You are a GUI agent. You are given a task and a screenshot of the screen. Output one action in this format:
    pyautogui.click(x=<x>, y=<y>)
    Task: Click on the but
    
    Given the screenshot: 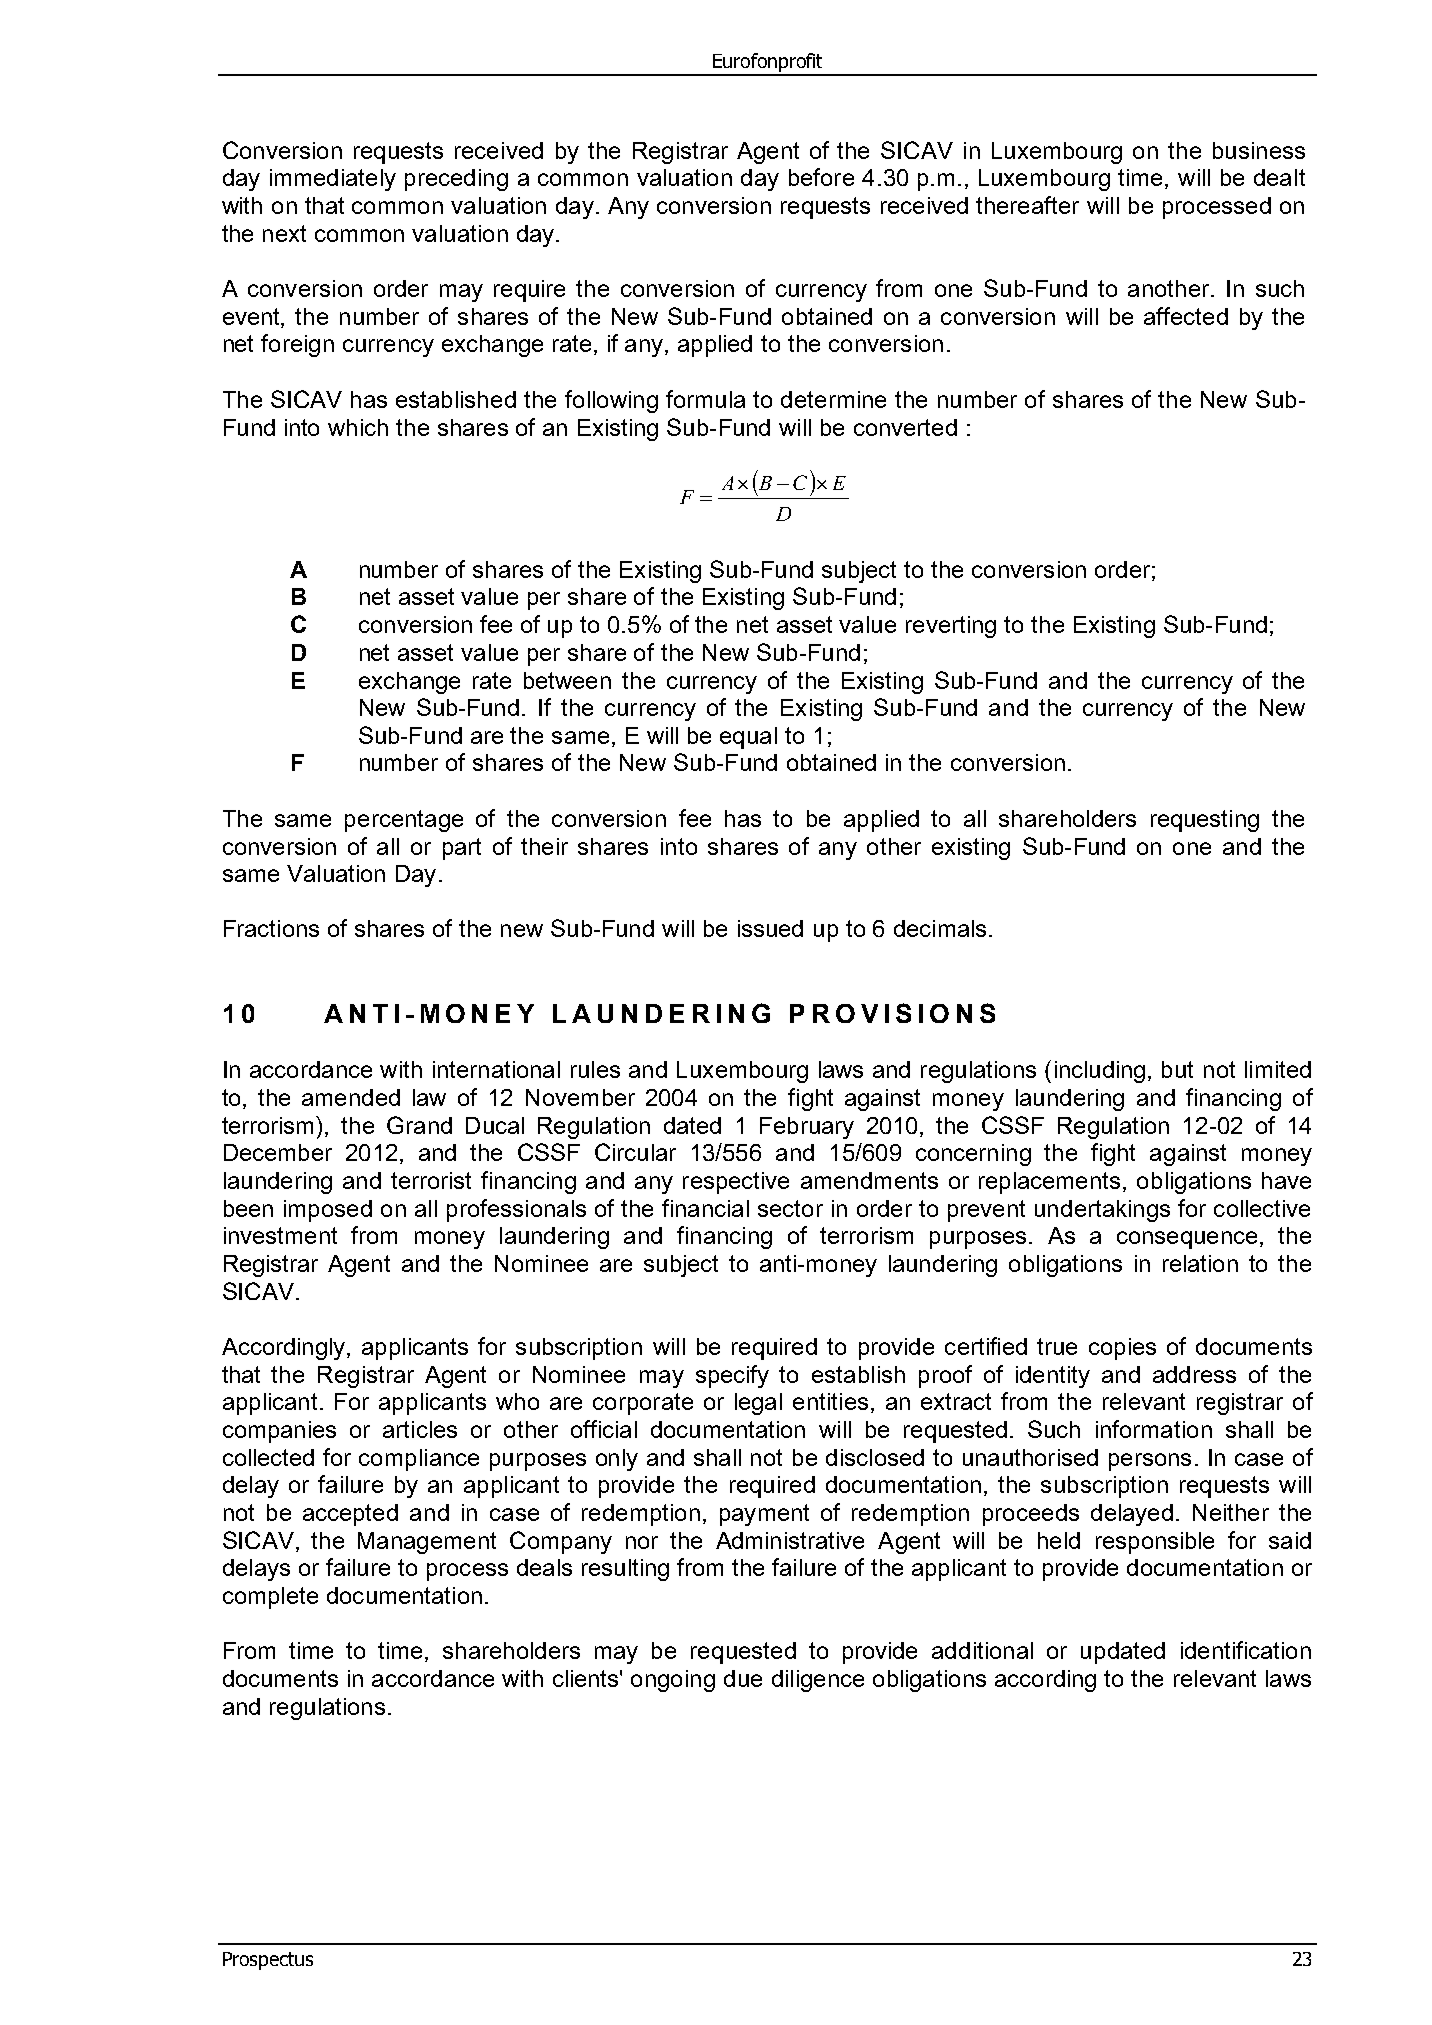 What is the action you would take?
    pyautogui.click(x=1177, y=1069)
